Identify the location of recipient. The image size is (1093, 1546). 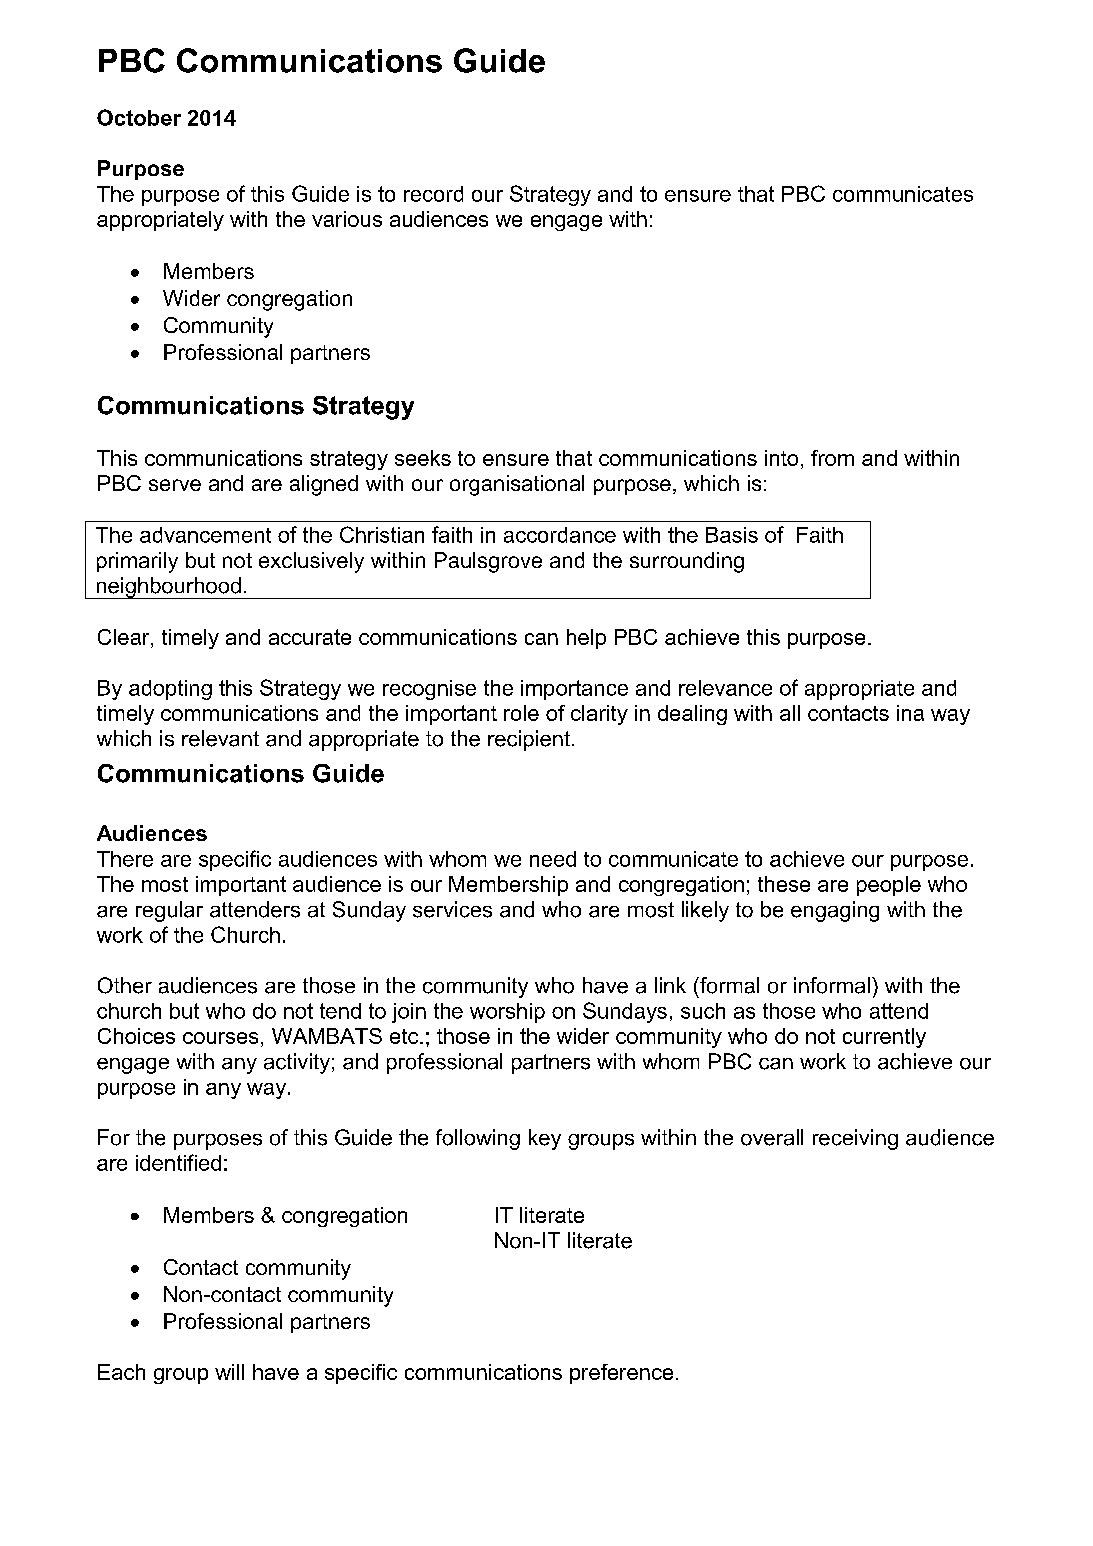
(529, 740).
